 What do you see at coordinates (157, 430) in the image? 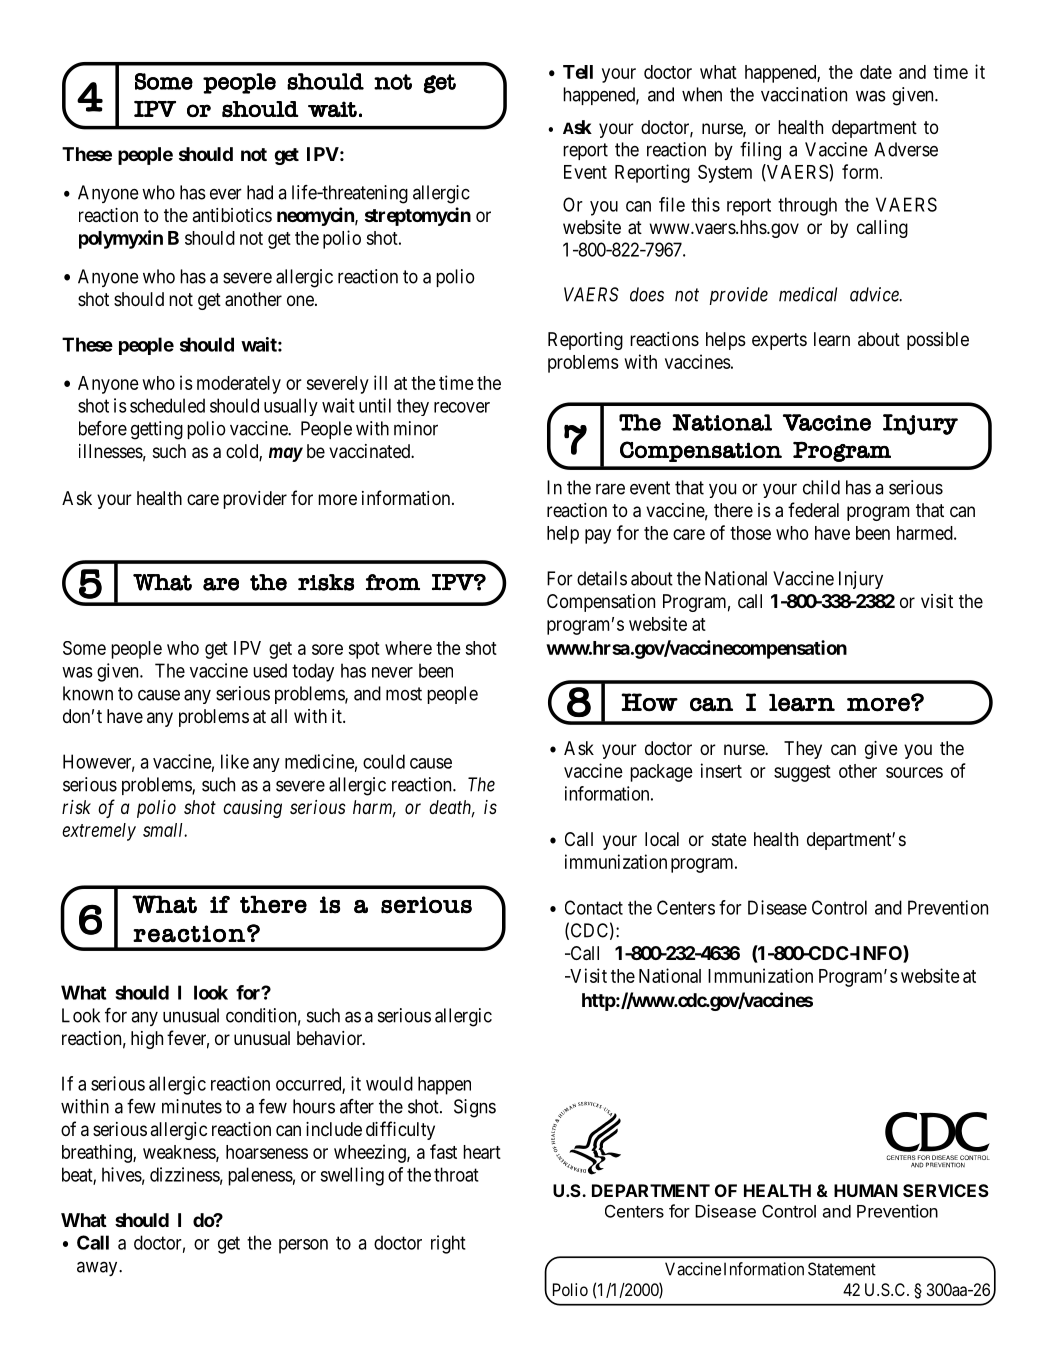
I see `getting` at bounding box center [157, 430].
